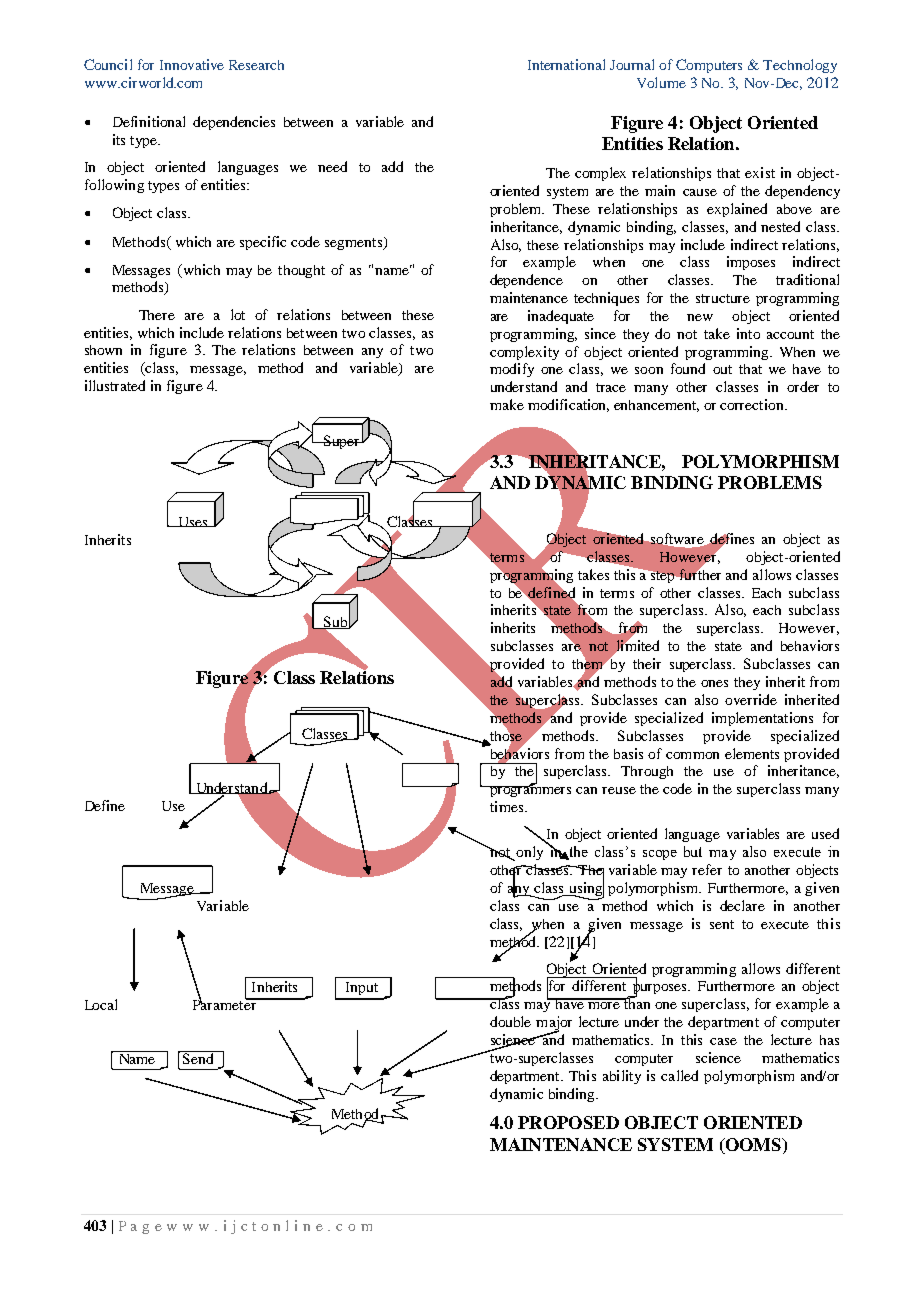  I want to click on ones, so click(714, 683).
